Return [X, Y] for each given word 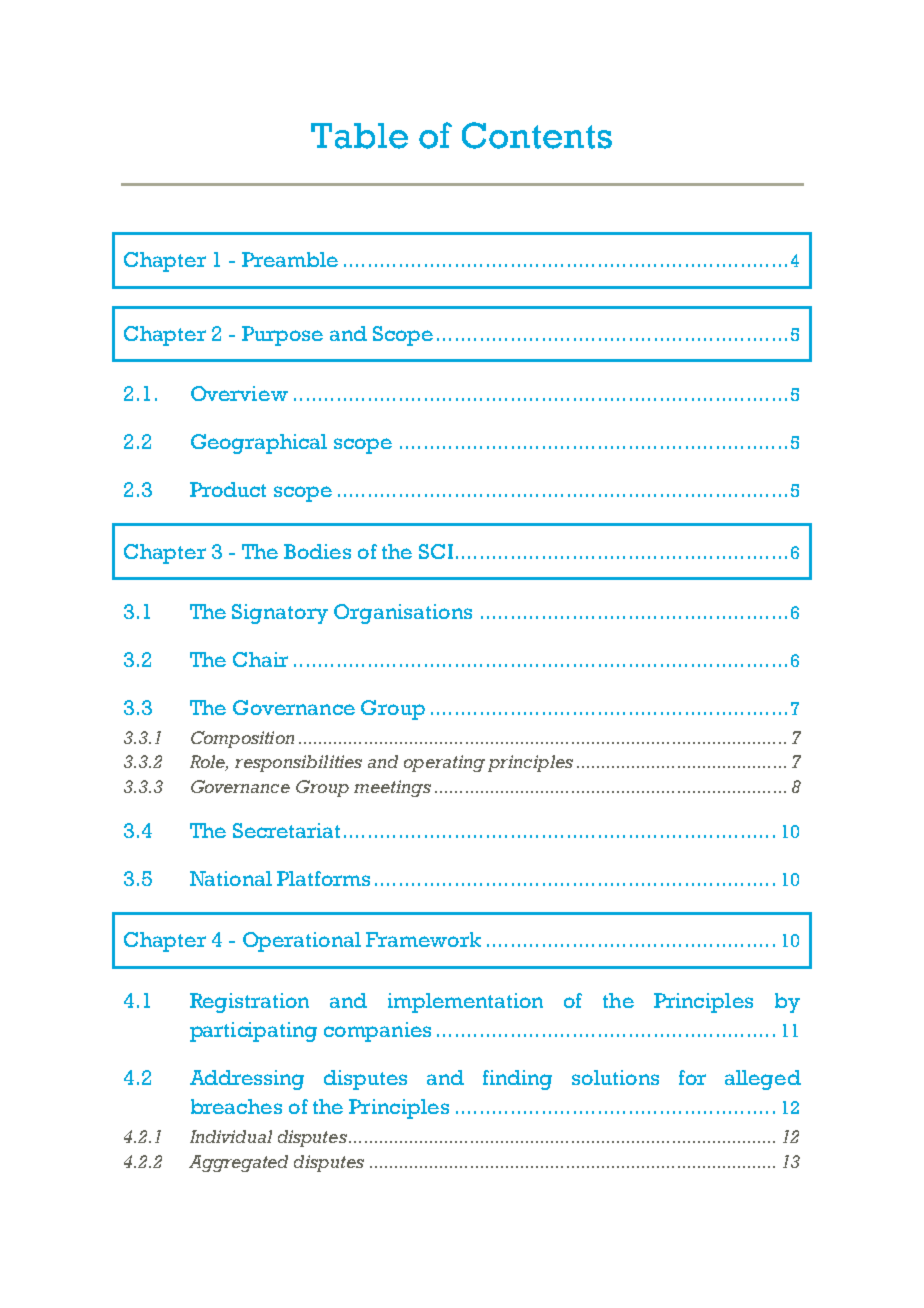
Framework [423, 939]
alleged [763, 1080]
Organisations [403, 614]
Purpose [282, 336]
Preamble [290, 259]
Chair [260, 659]
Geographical [259, 444]
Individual [231, 1136]
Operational [302, 942]
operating [444, 763]
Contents [537, 135]
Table [359, 136]
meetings [392, 788]
